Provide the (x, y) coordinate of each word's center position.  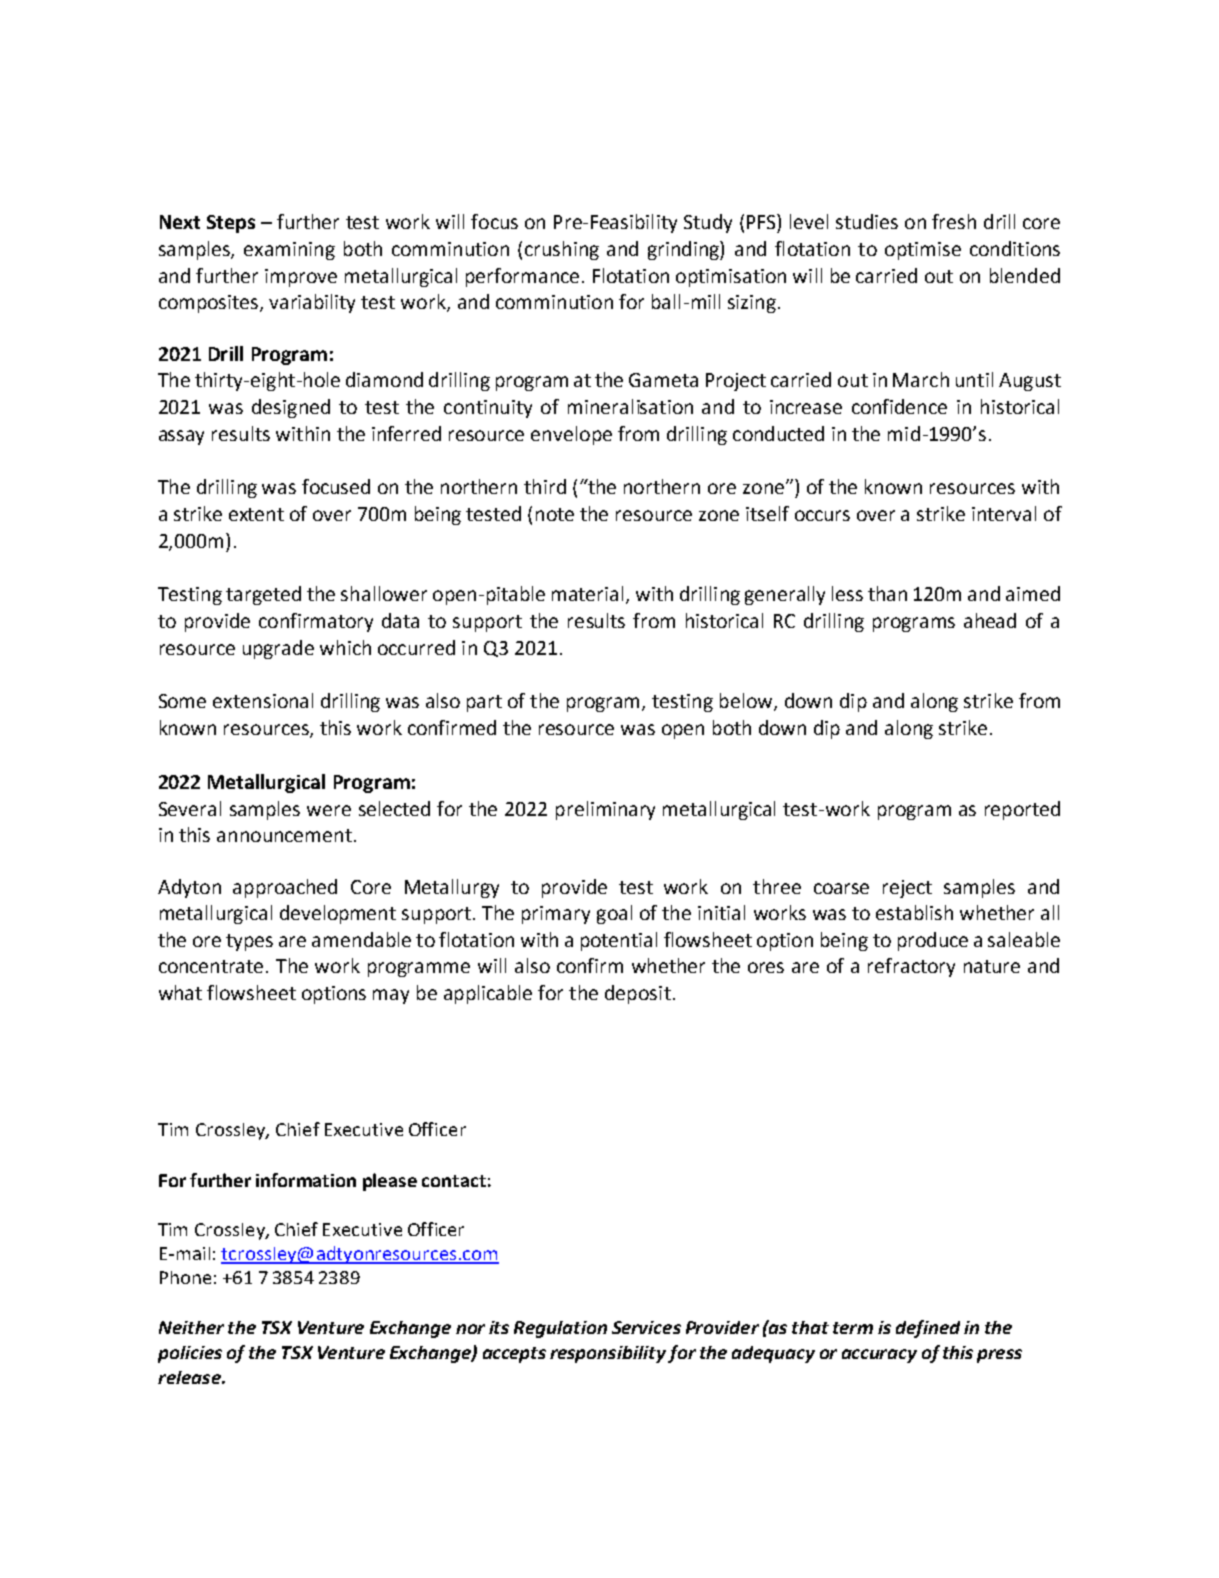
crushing (562, 250)
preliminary (605, 810)
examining (289, 251)
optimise (923, 251)
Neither (191, 1327)
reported (1022, 810)
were (329, 810)
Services (646, 1327)
